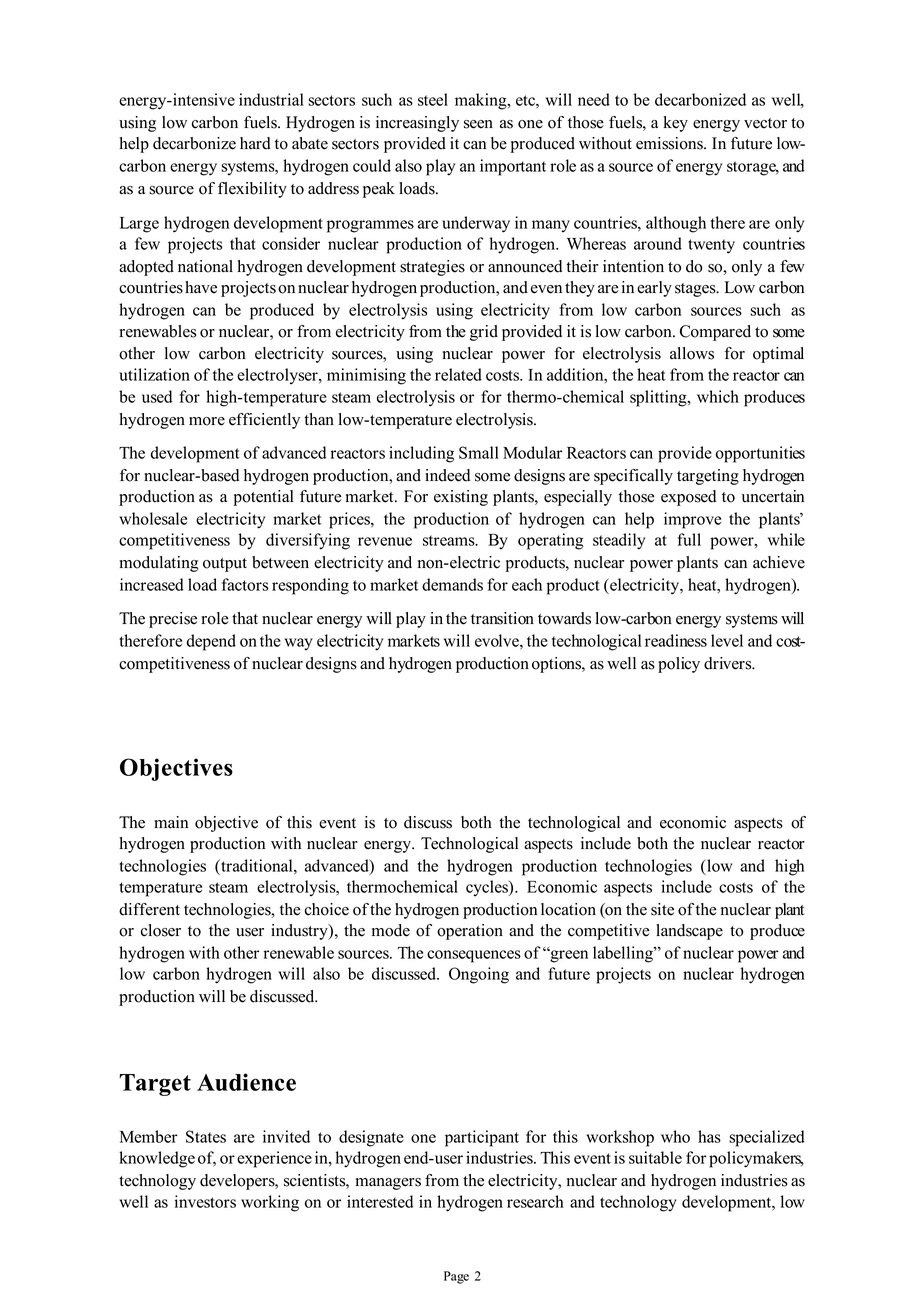 The image size is (924, 1307). What do you see at coordinates (662, 909) in the document?
I see `site` at bounding box center [662, 909].
